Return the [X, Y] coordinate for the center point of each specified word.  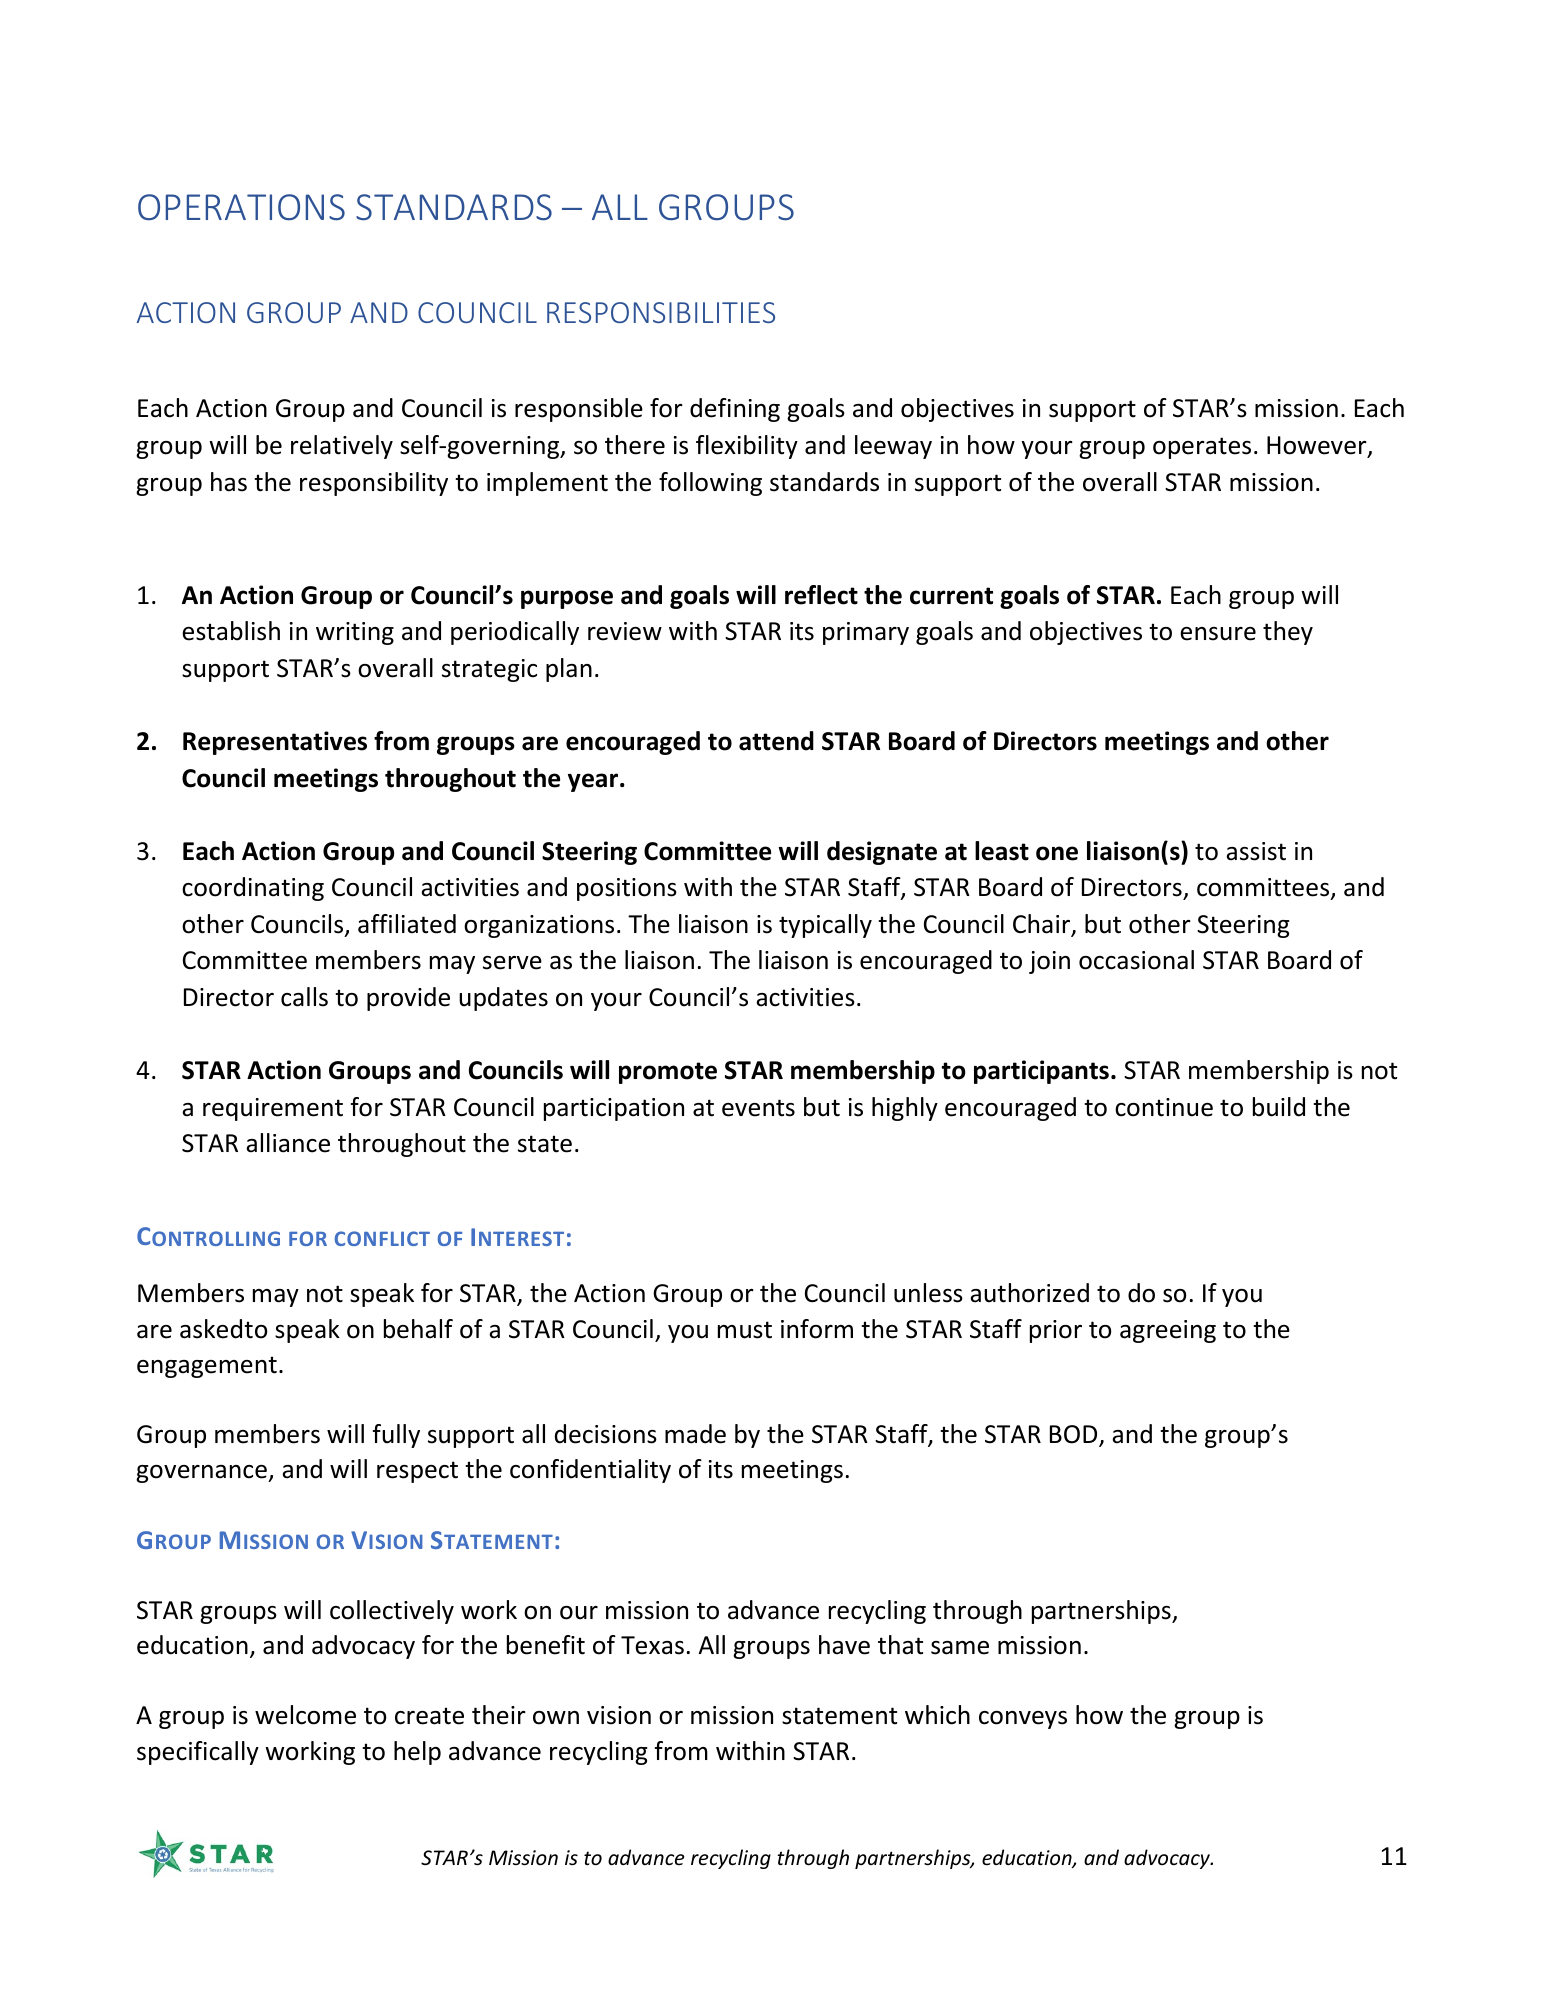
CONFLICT [382, 1238]
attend [776, 741]
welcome [305, 1715]
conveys [1023, 1720]
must [745, 1330]
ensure [1218, 634]
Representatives [275, 743]
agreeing [1168, 1331]
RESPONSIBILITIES [661, 312]
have [844, 1645]
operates [1202, 448]
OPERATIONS [241, 207]
